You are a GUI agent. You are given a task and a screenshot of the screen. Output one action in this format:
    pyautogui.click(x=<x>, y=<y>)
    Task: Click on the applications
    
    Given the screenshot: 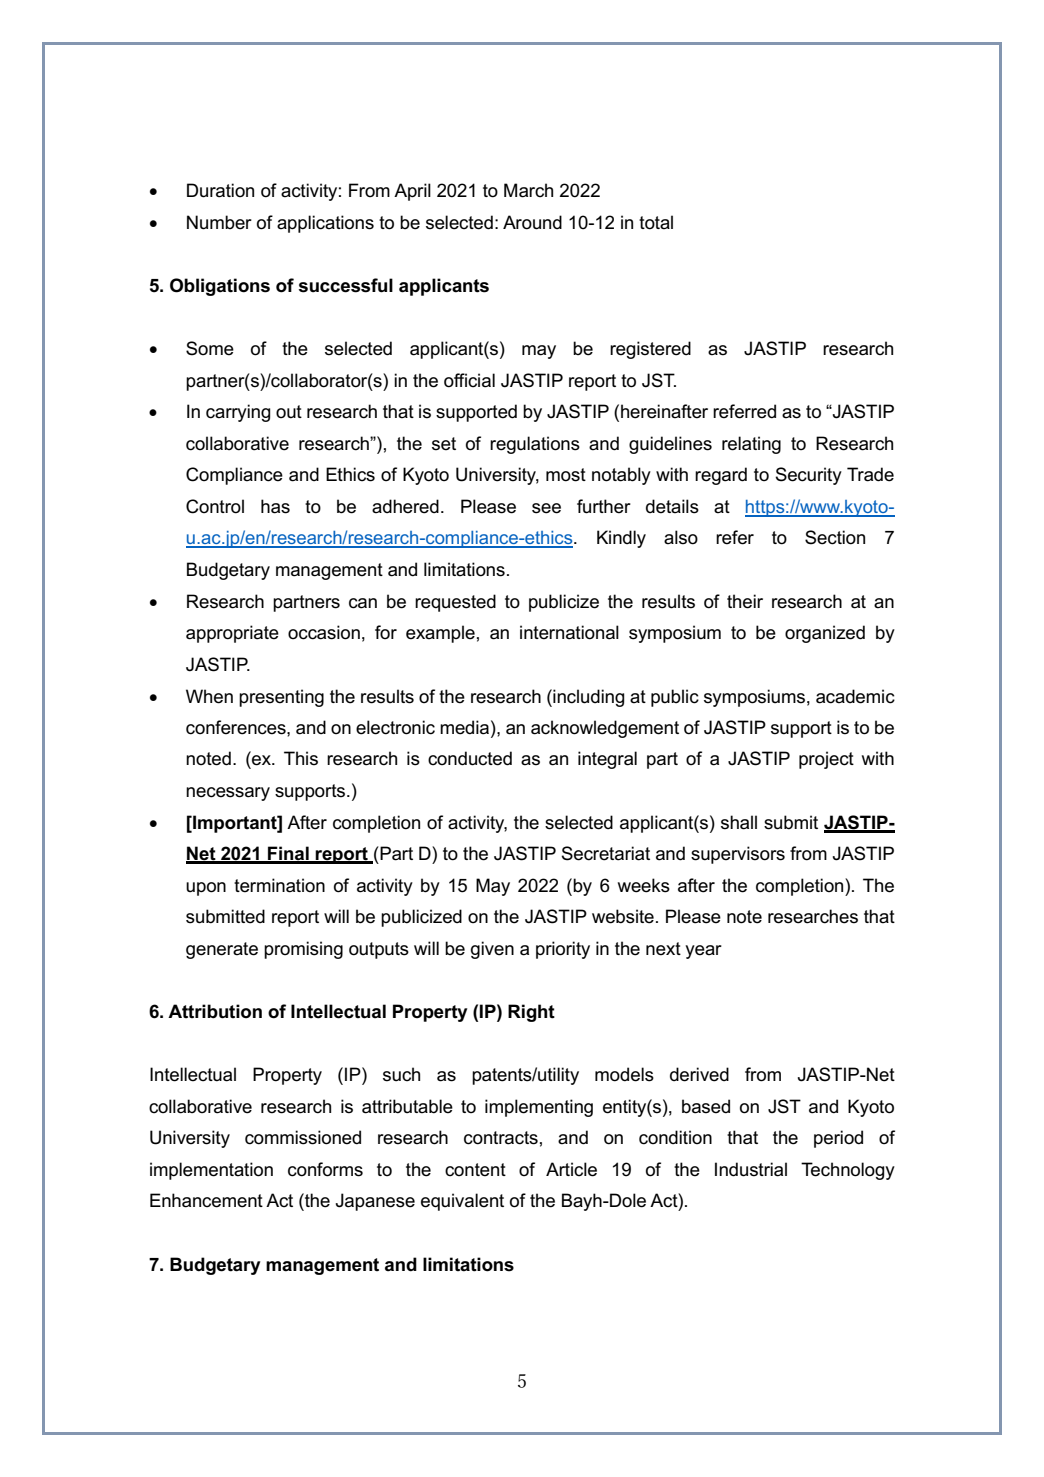 What is the action you would take?
    pyautogui.click(x=325, y=224)
